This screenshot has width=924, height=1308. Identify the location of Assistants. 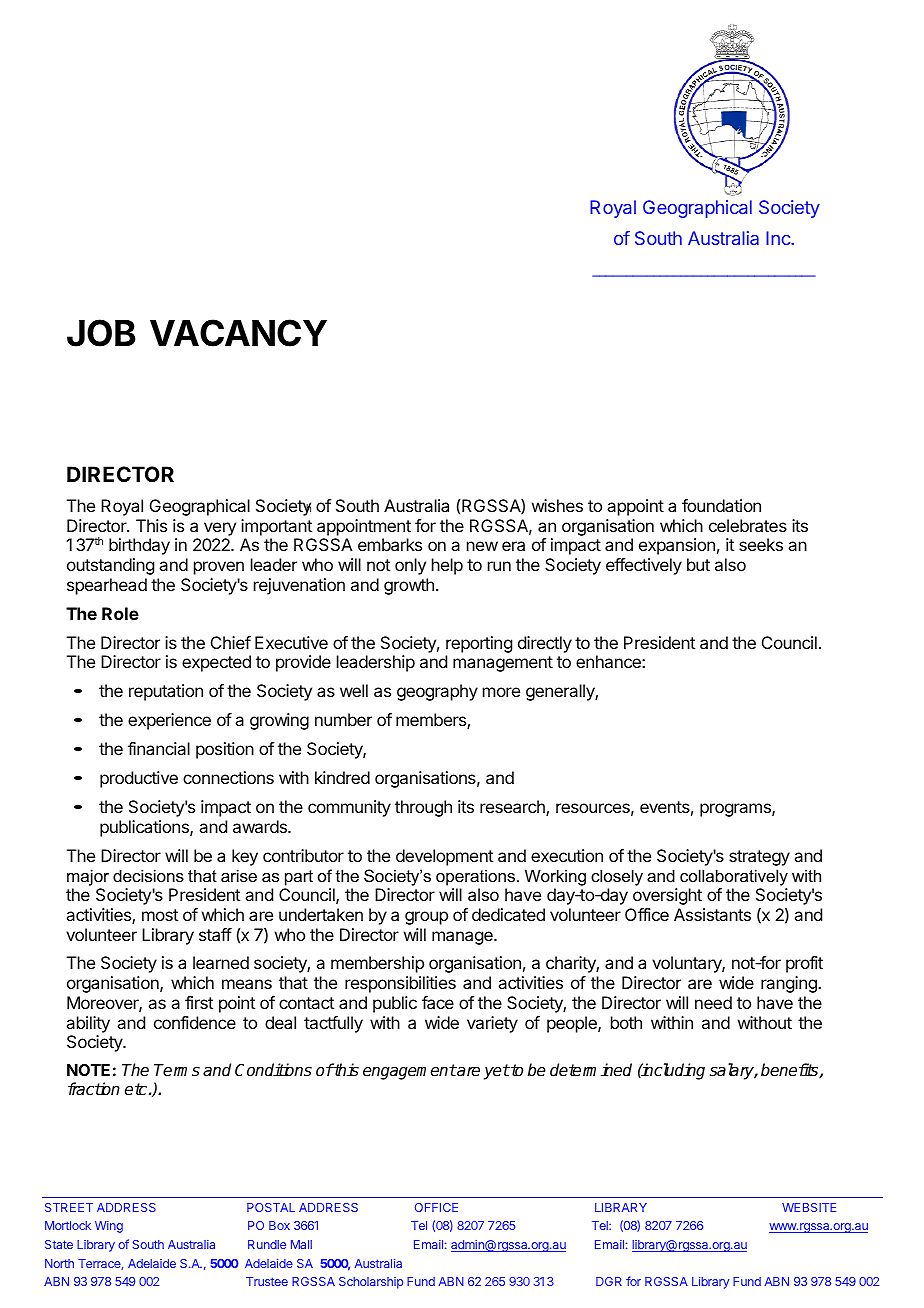
(712, 914).
